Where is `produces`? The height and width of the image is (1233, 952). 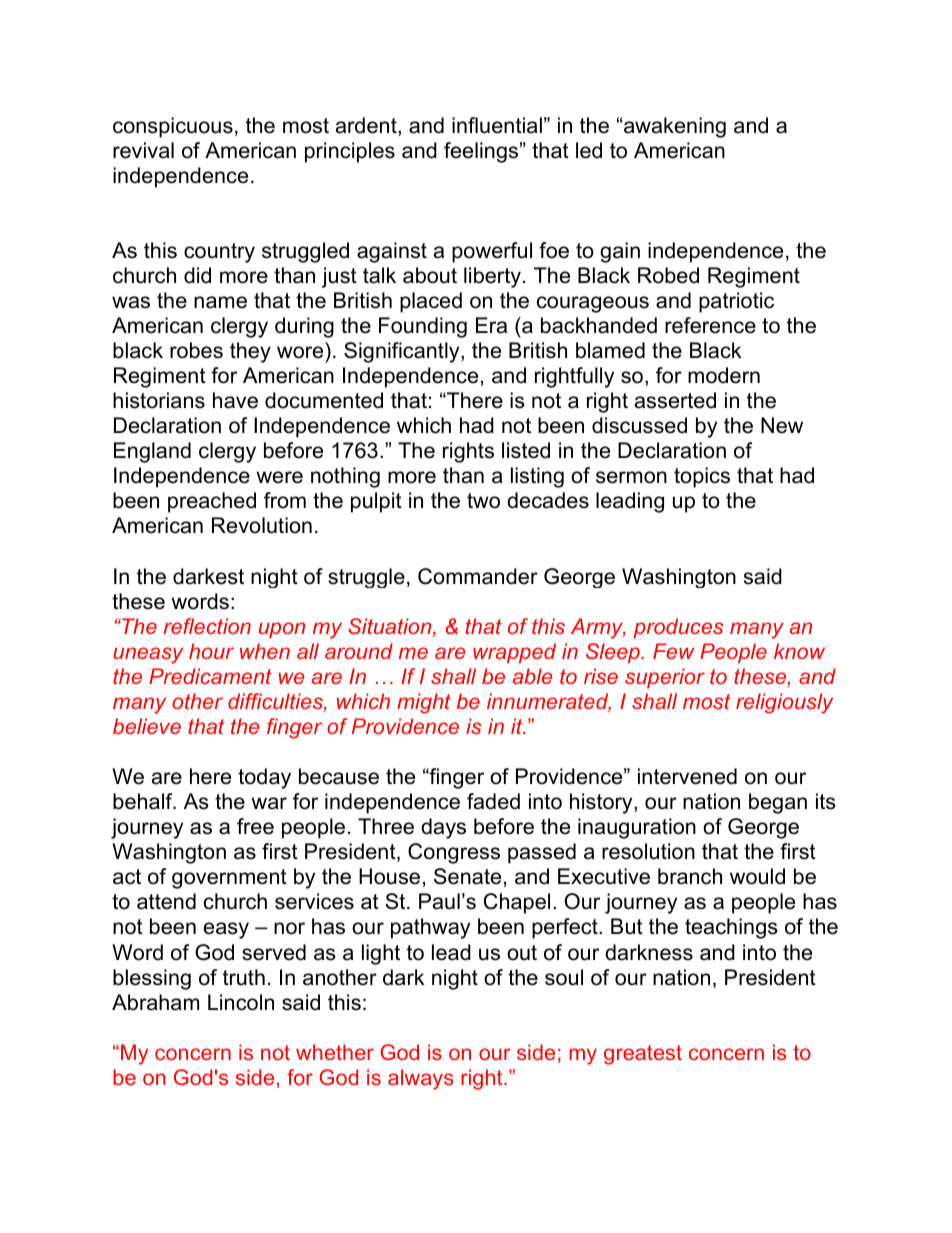 produces is located at coordinates (678, 628).
